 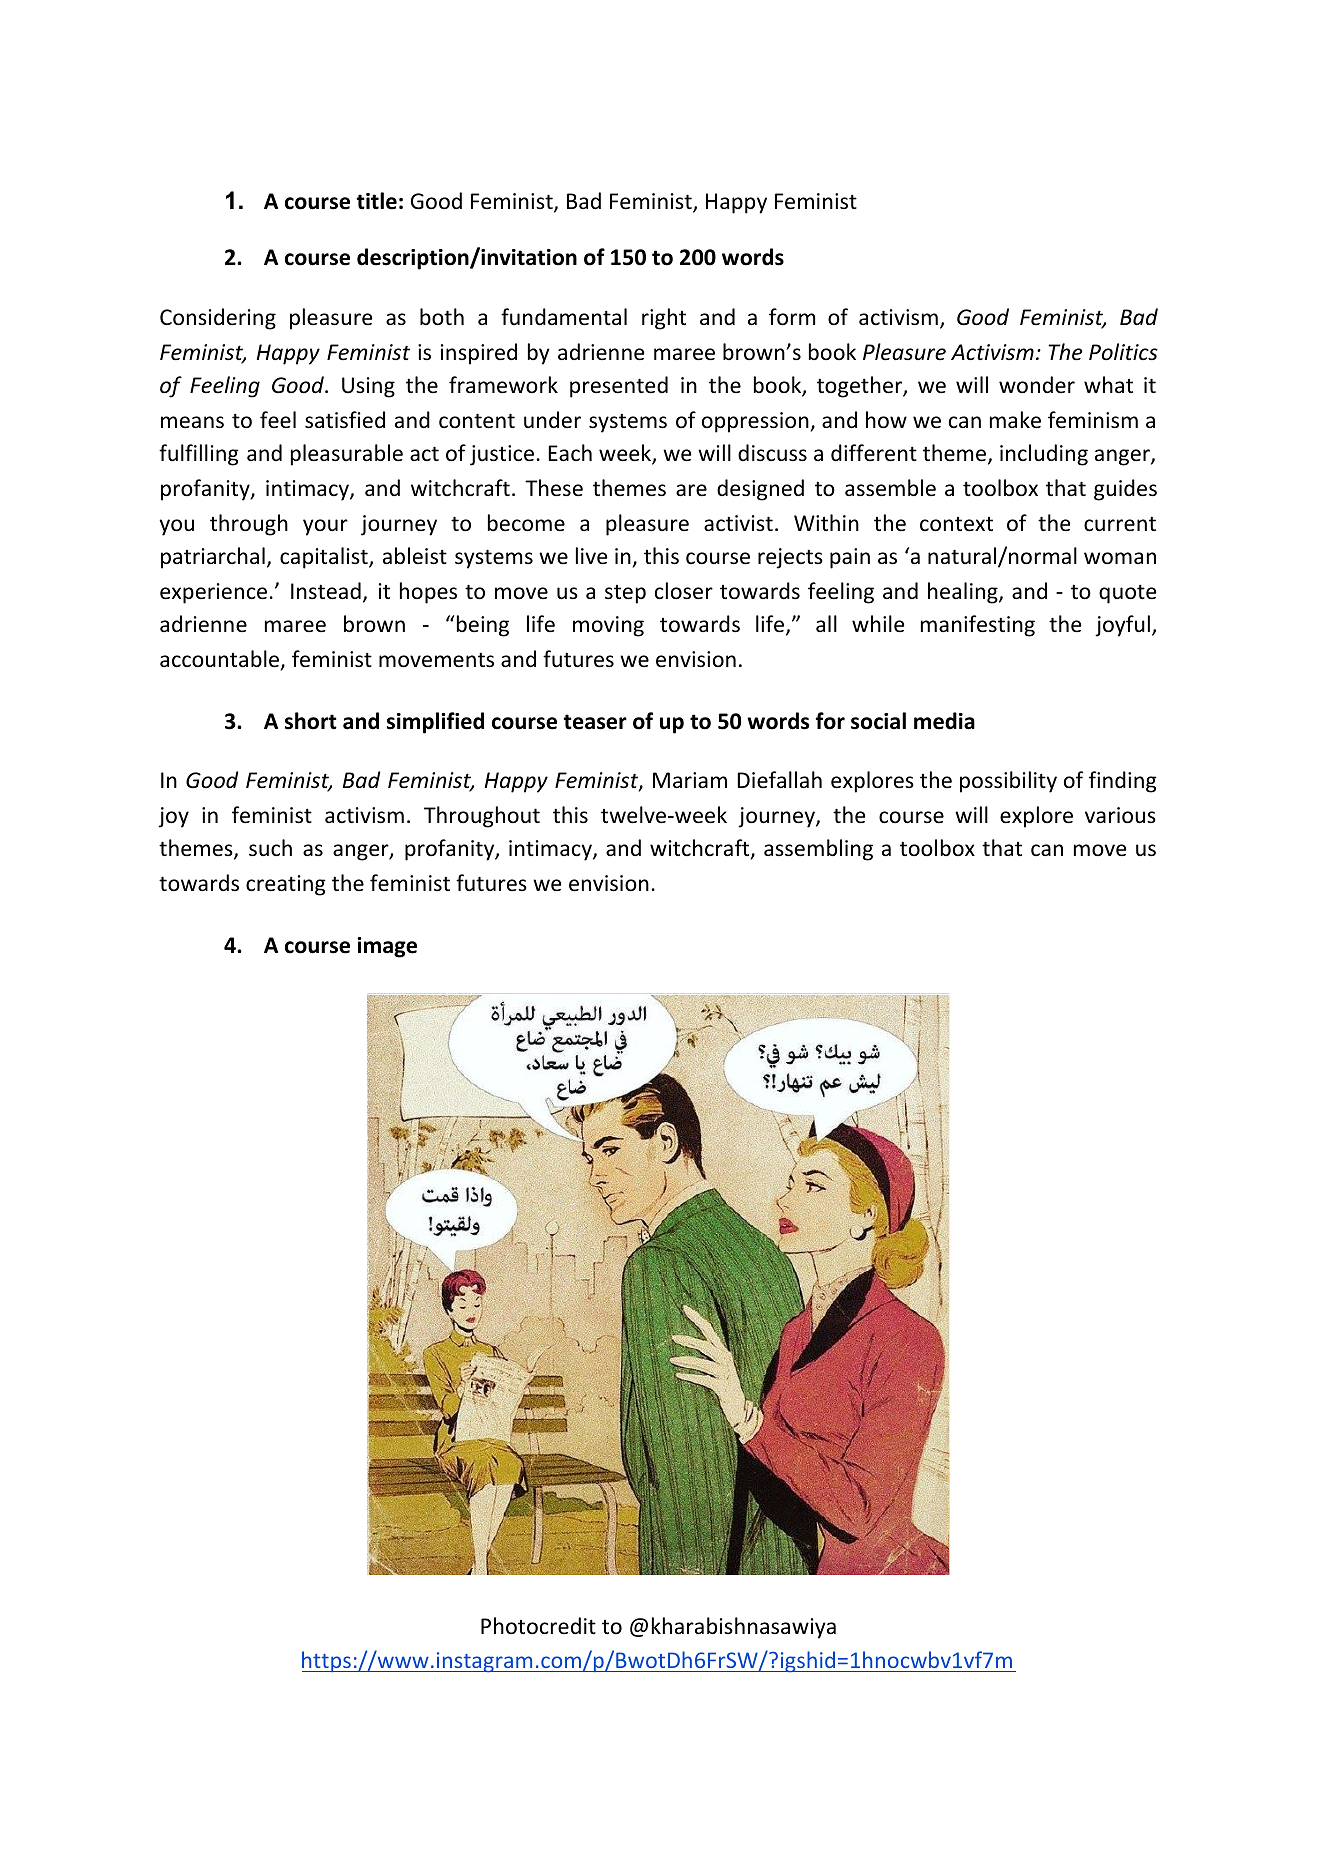 What do you see at coordinates (311, 721) in the page?
I see `short` at bounding box center [311, 721].
